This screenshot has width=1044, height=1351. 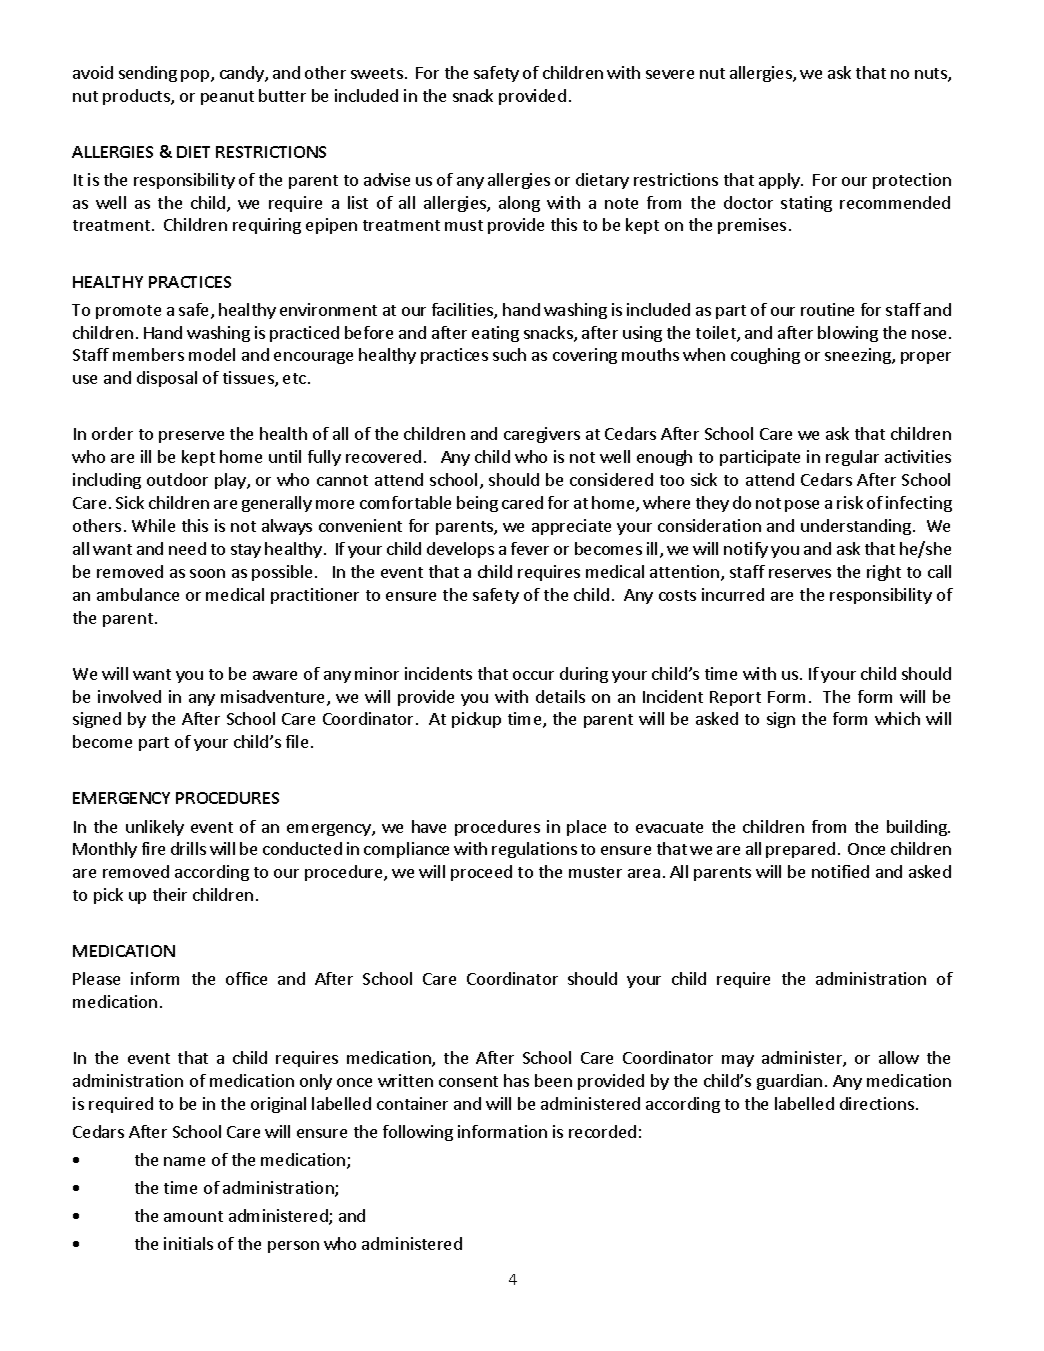 I want to click on regular, so click(x=852, y=458).
